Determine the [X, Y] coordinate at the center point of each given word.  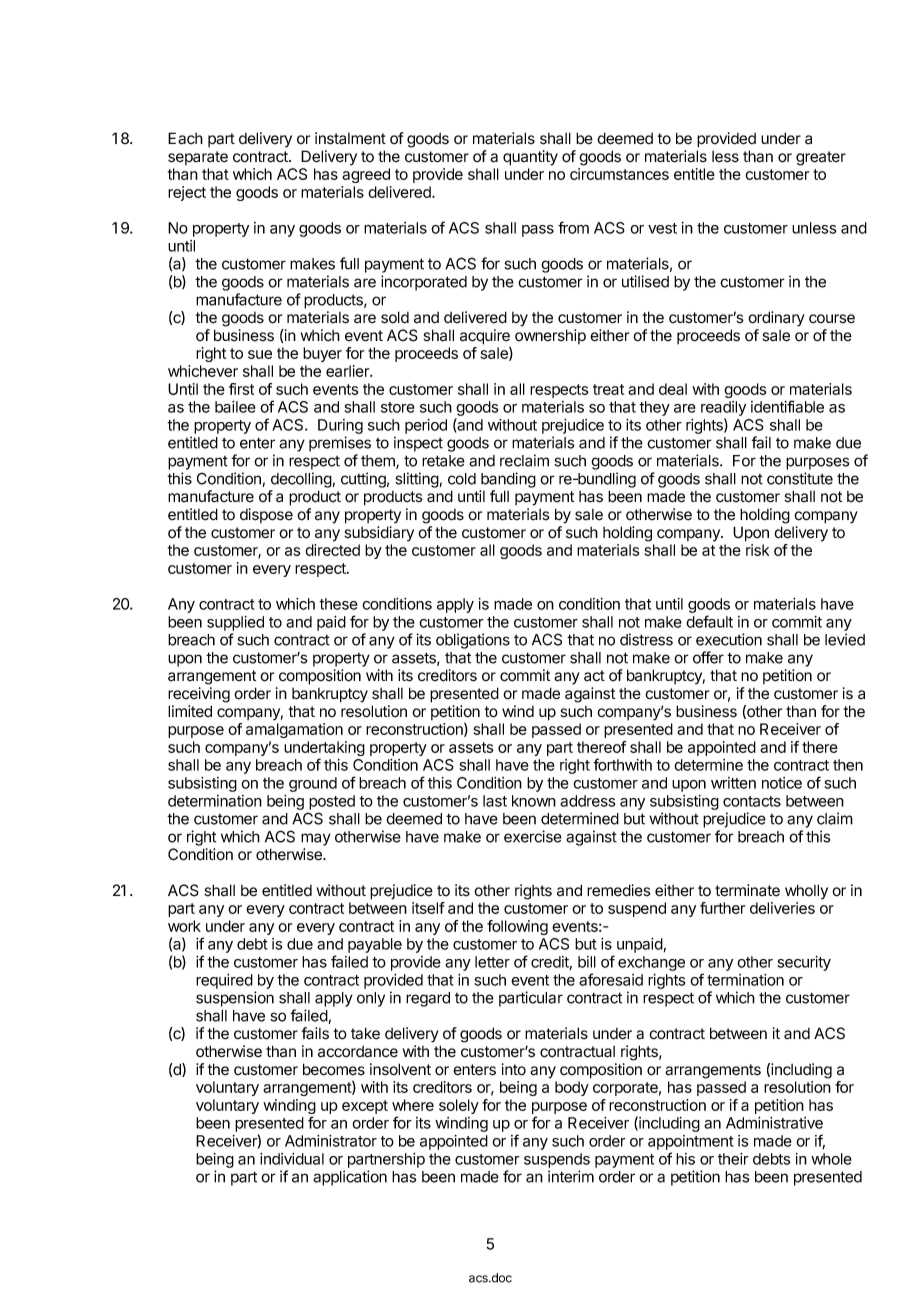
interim [571, 1176]
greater [821, 158]
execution [729, 639]
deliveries [782, 908]
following [517, 927]
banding [508, 480]
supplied [235, 623]
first [241, 389]
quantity [530, 158]
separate [198, 158]
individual [292, 1159]
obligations [473, 641]
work [184, 926]
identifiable [787, 406]
